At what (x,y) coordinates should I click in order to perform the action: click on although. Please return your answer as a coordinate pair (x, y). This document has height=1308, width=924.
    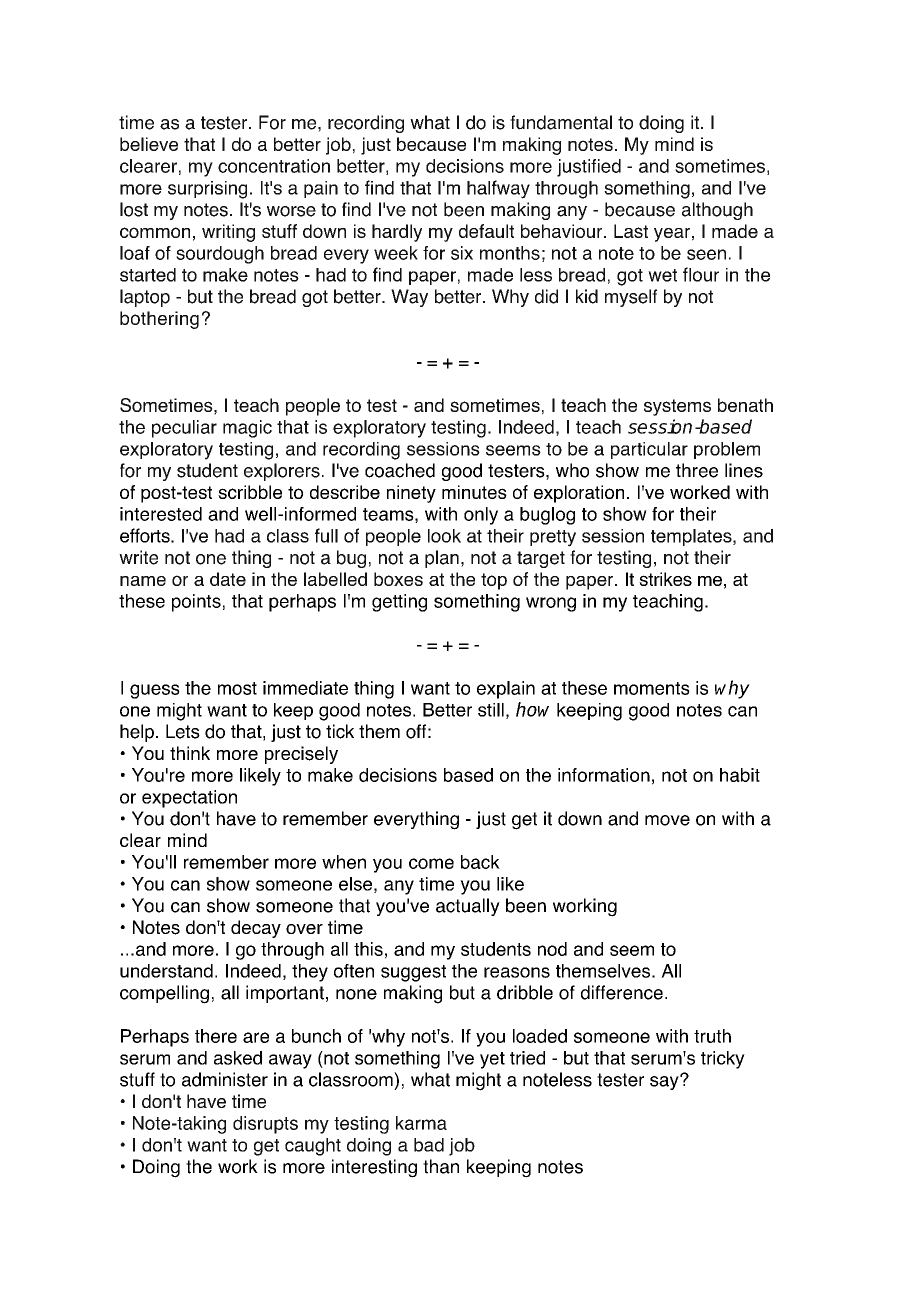
    Looking at the image, I should click on (717, 211).
